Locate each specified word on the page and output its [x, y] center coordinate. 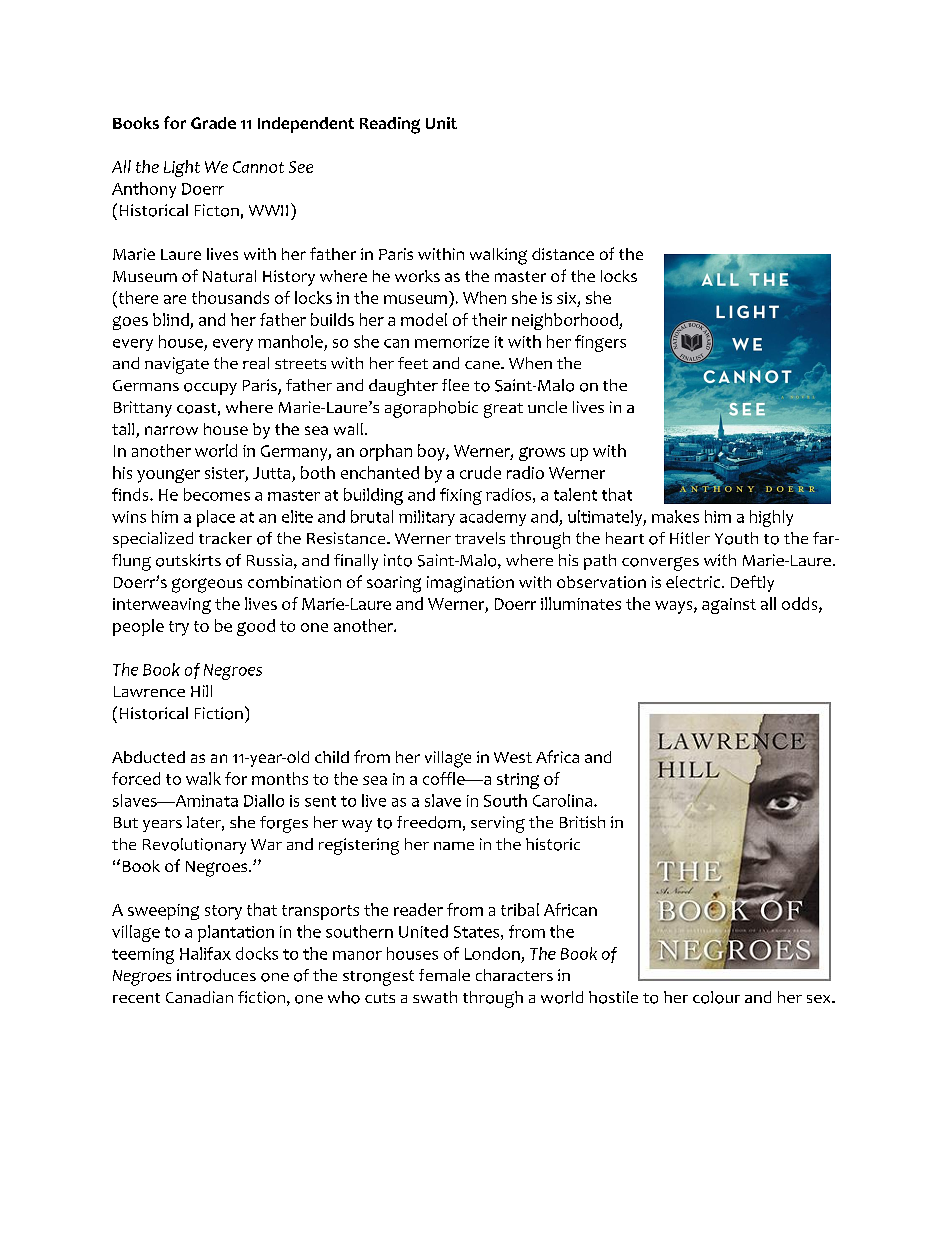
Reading [390, 125]
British [582, 822]
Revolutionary [194, 846]
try [179, 628]
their [489, 319]
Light [182, 168]
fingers [600, 343]
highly [771, 518]
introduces [216, 975]
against [729, 606]
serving [498, 824]
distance [563, 254]
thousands [230, 297]
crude [480, 472]
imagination [470, 584]
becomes [217, 494]
